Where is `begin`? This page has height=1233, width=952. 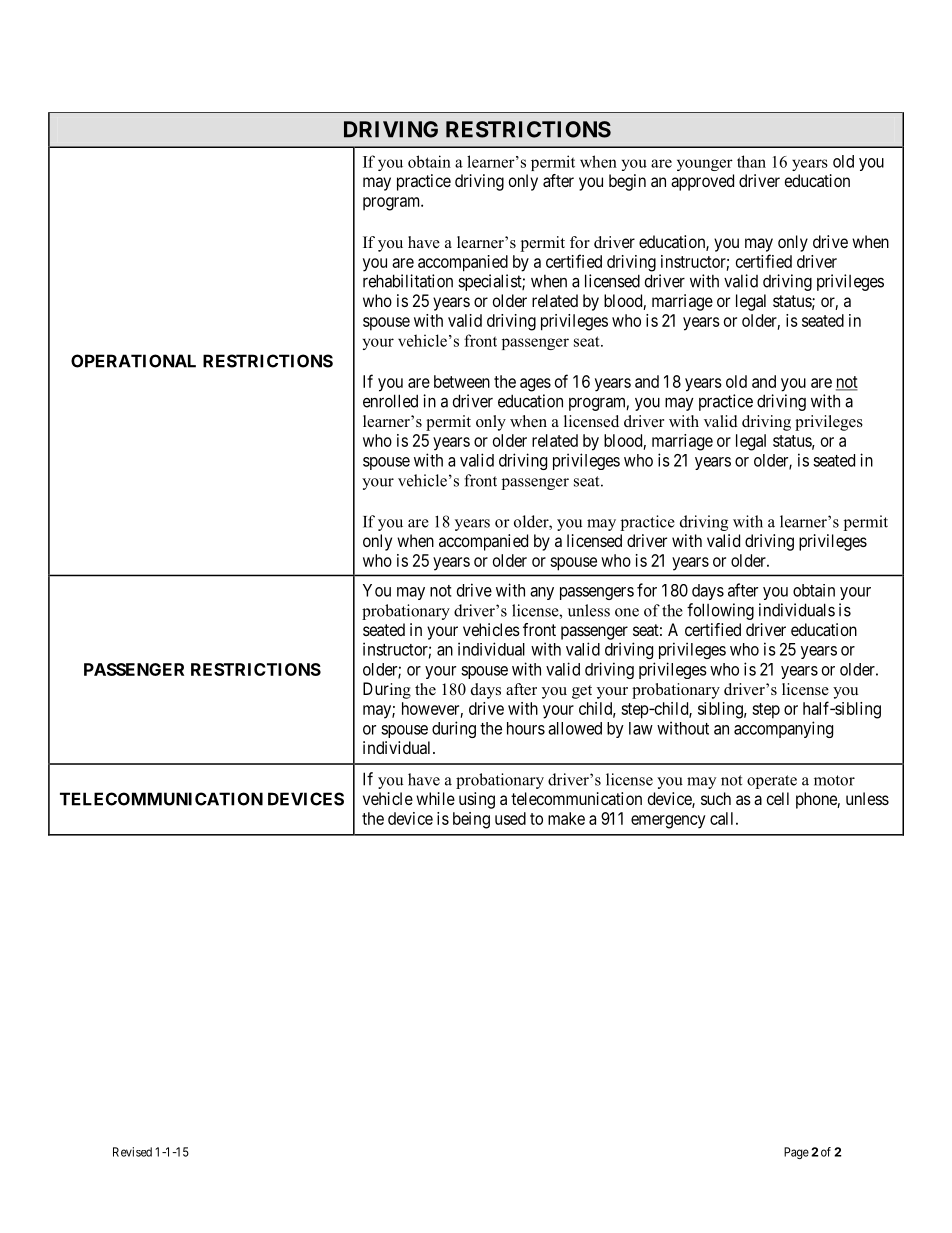 begin is located at coordinates (627, 182).
